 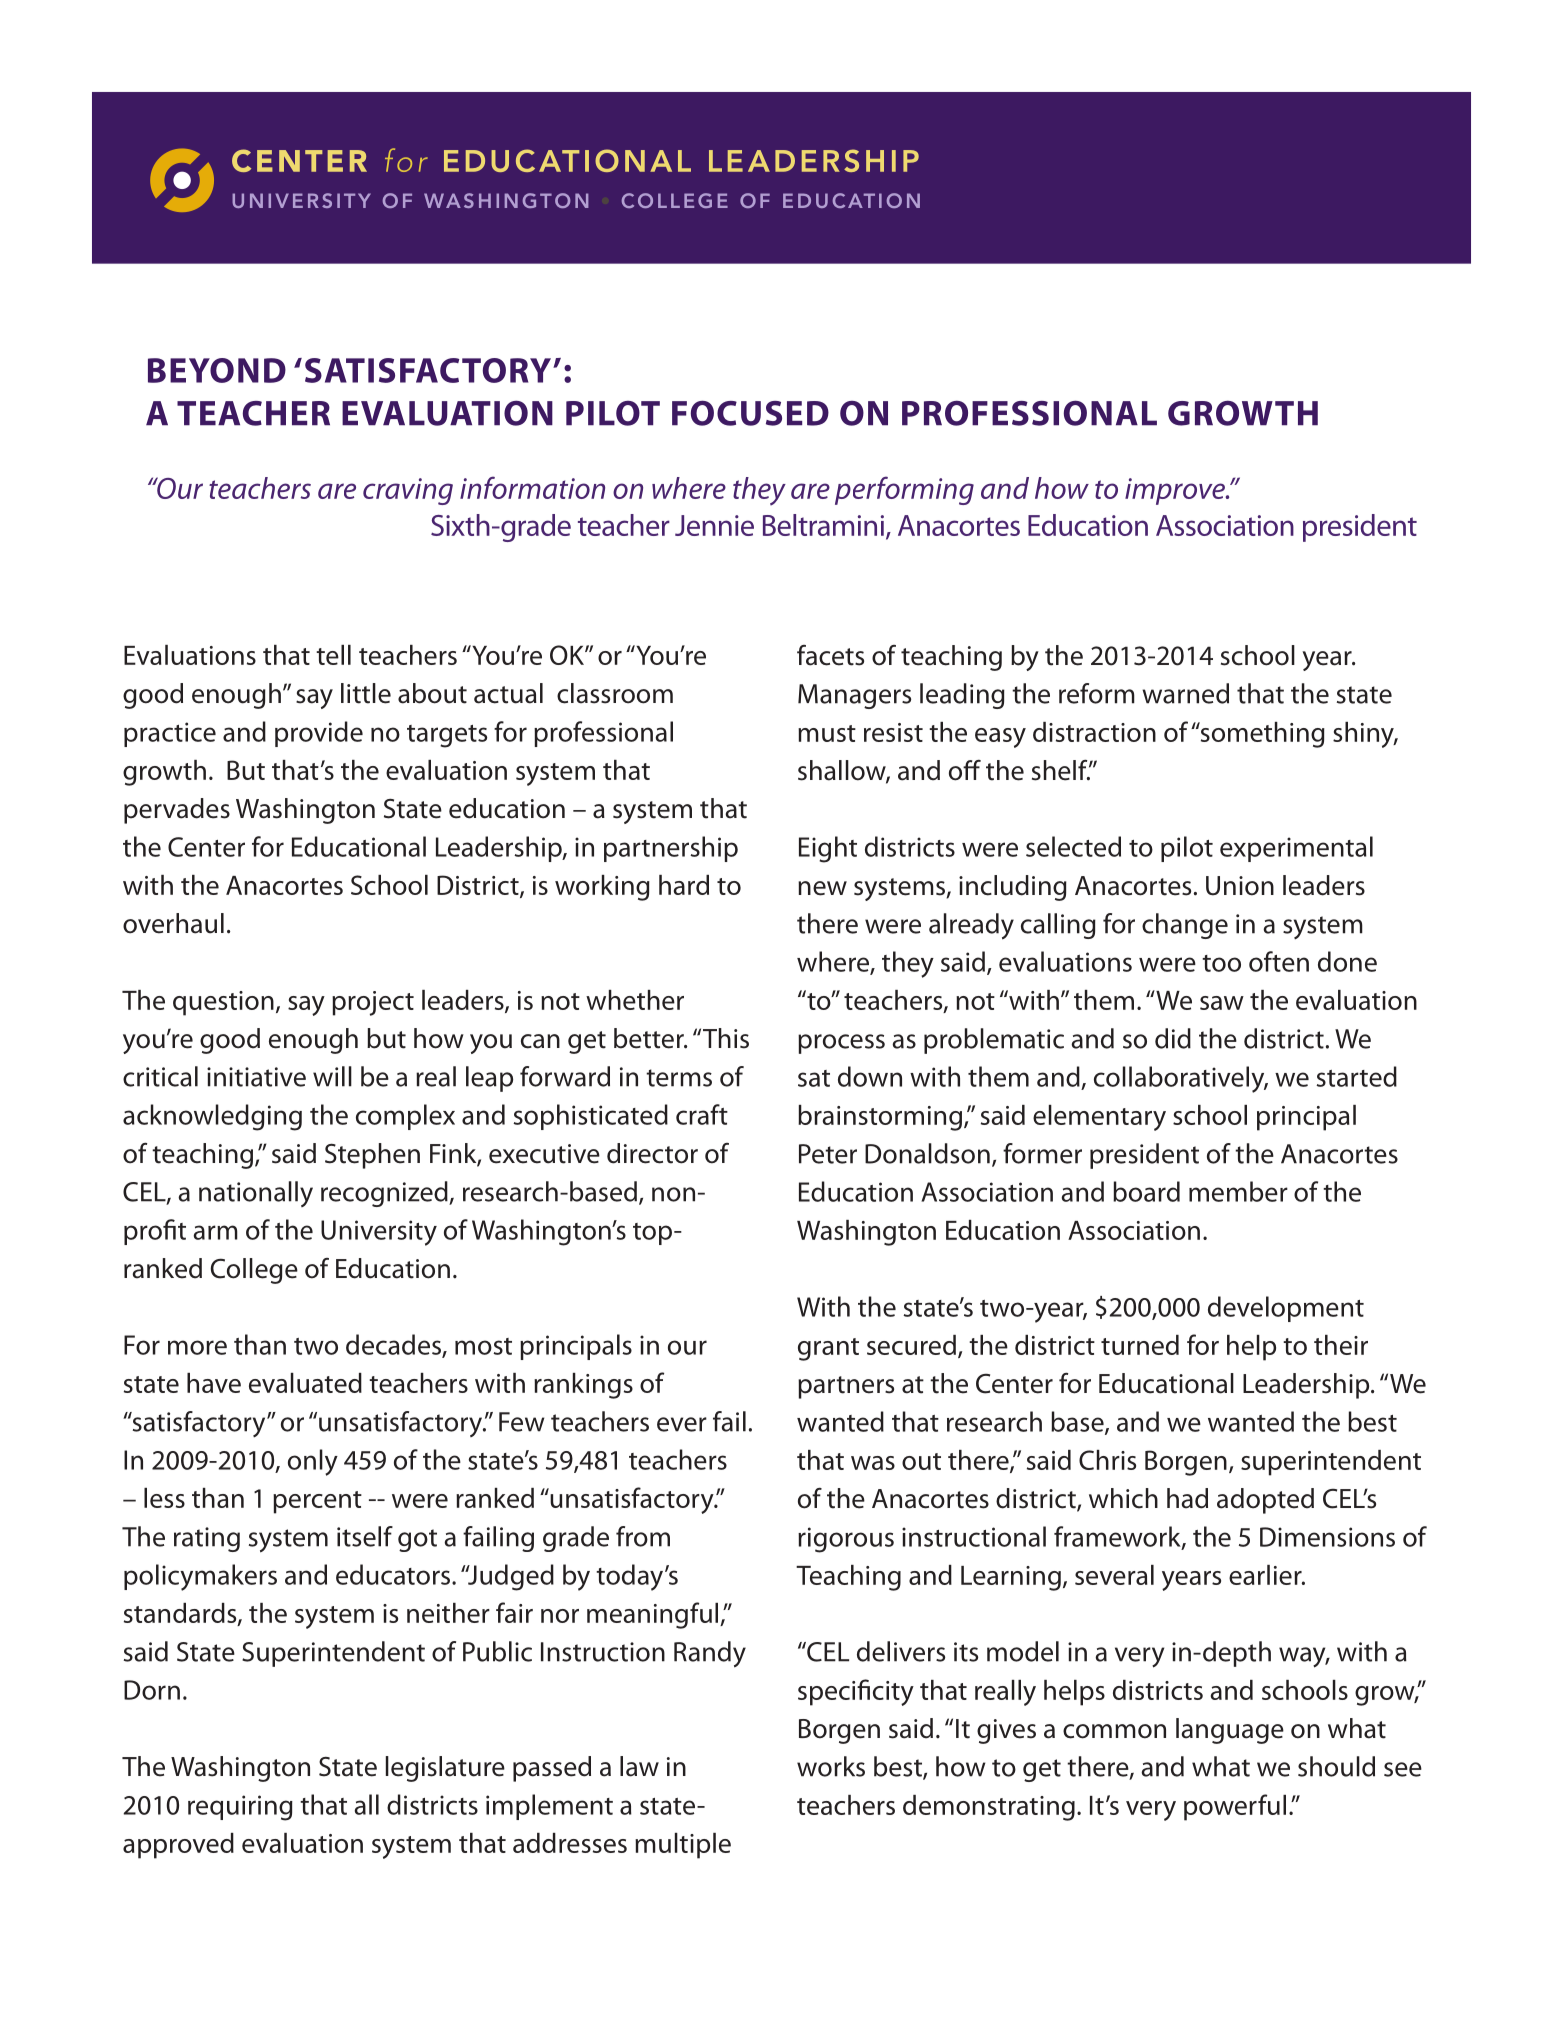 What do you see at coordinates (846, 1540) in the screenshot?
I see `rigorous` at bounding box center [846, 1540].
